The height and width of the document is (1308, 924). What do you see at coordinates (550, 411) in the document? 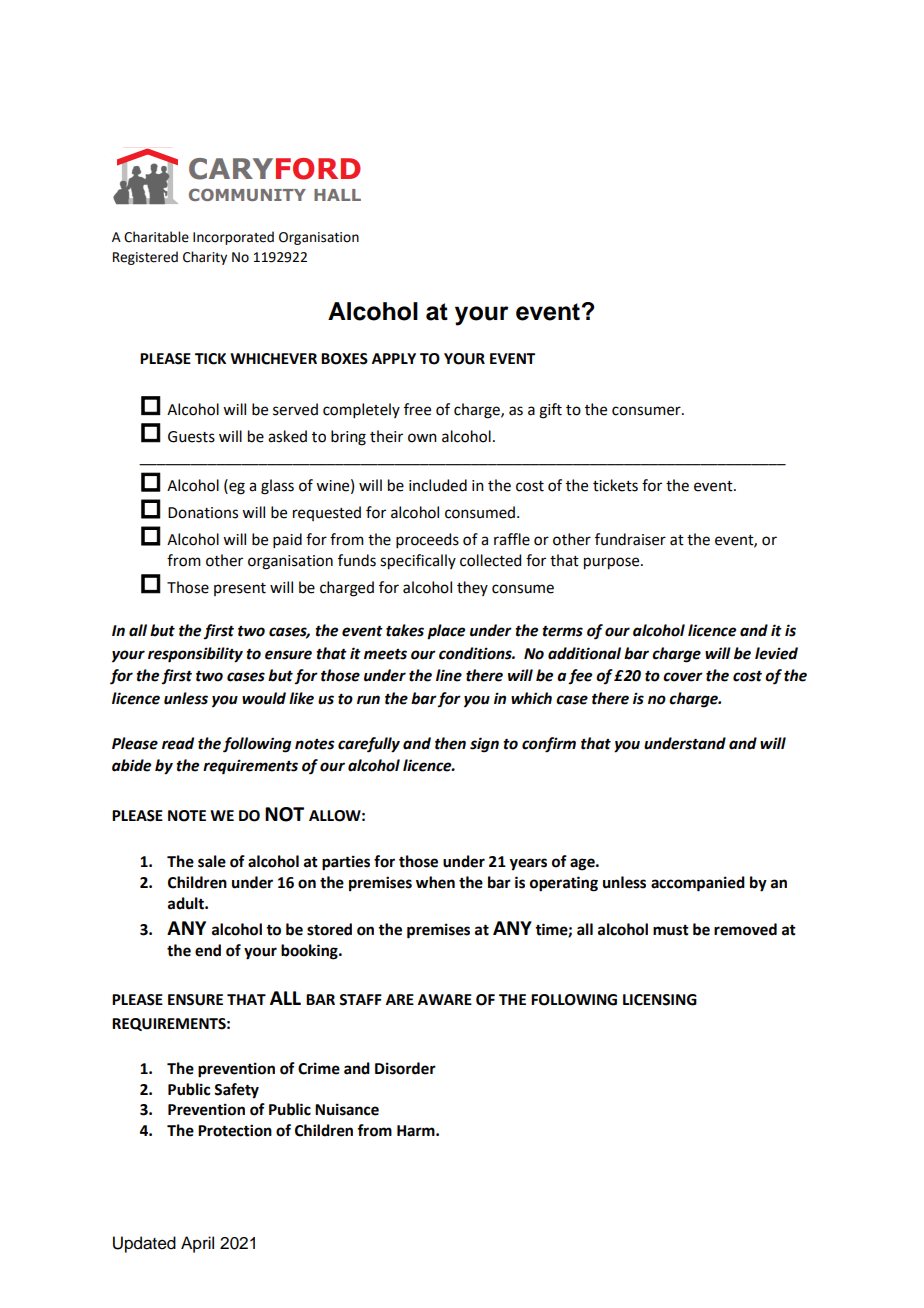
I see `gift` at bounding box center [550, 411].
